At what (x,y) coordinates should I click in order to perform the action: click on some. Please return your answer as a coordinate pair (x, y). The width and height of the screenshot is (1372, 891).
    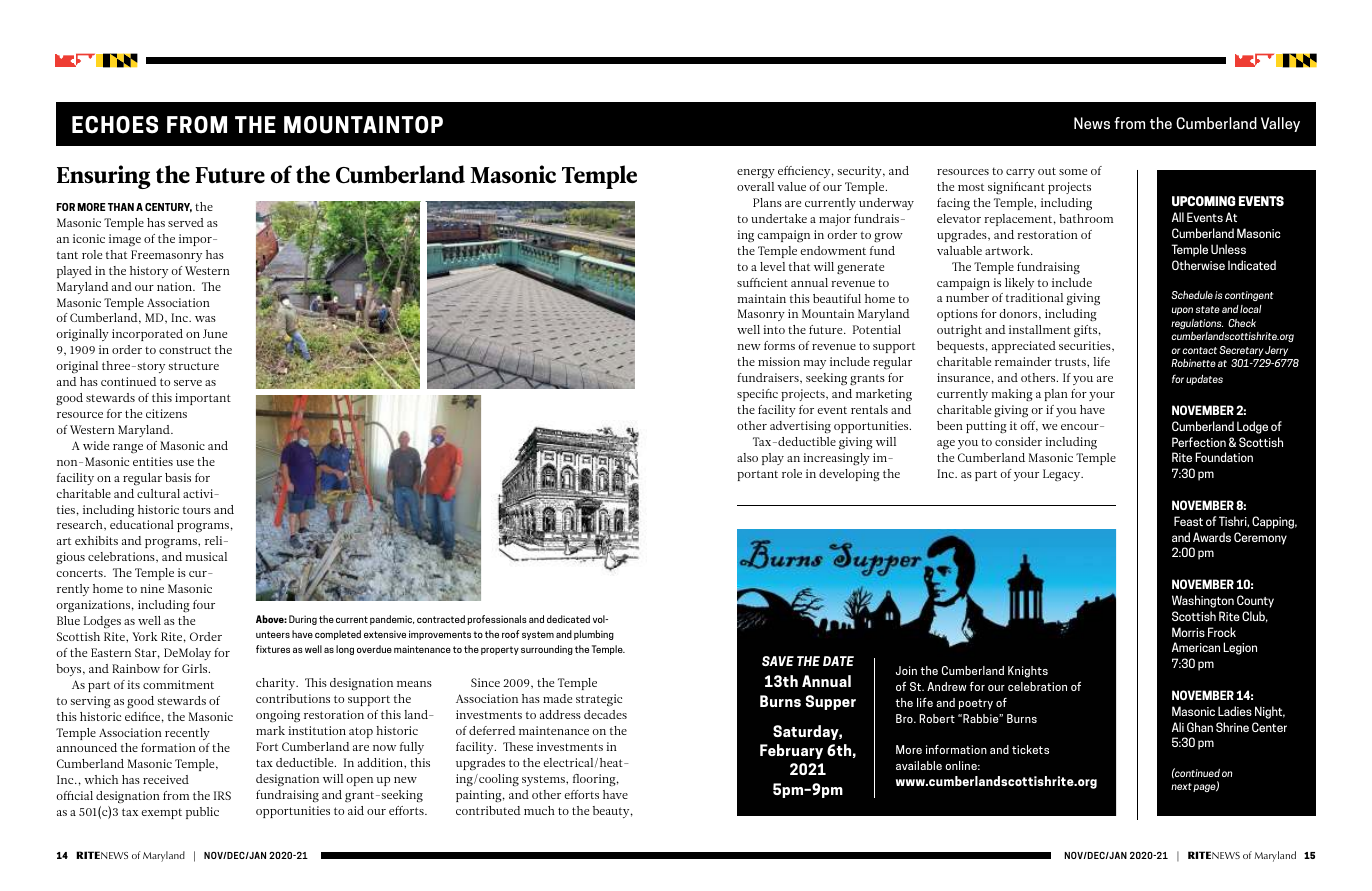
    Looking at the image, I should click on (1073, 172).
